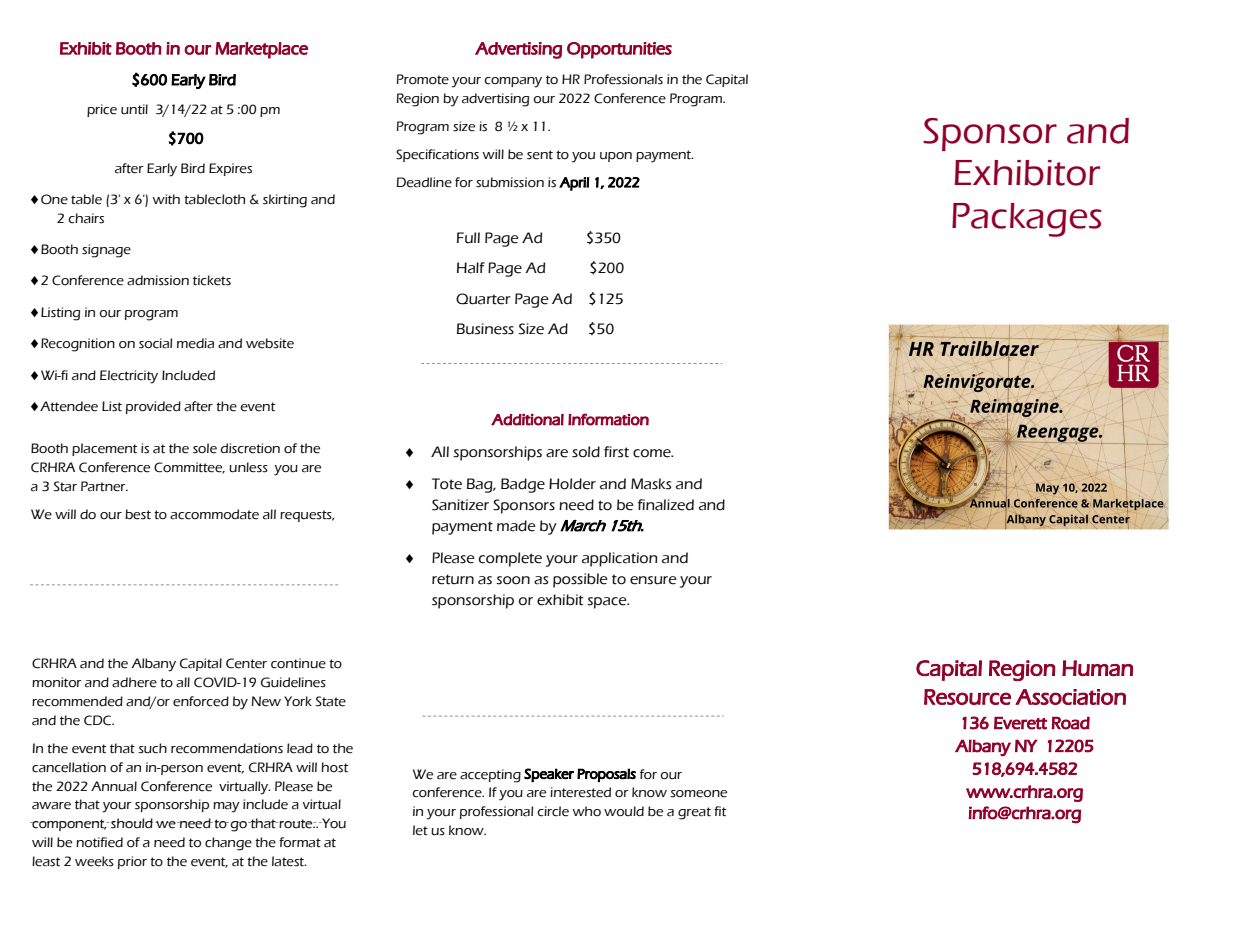 Image resolution: width=1233 pixels, height=952 pixels. What do you see at coordinates (619, 50) in the page?
I see `Opportunities` at bounding box center [619, 50].
